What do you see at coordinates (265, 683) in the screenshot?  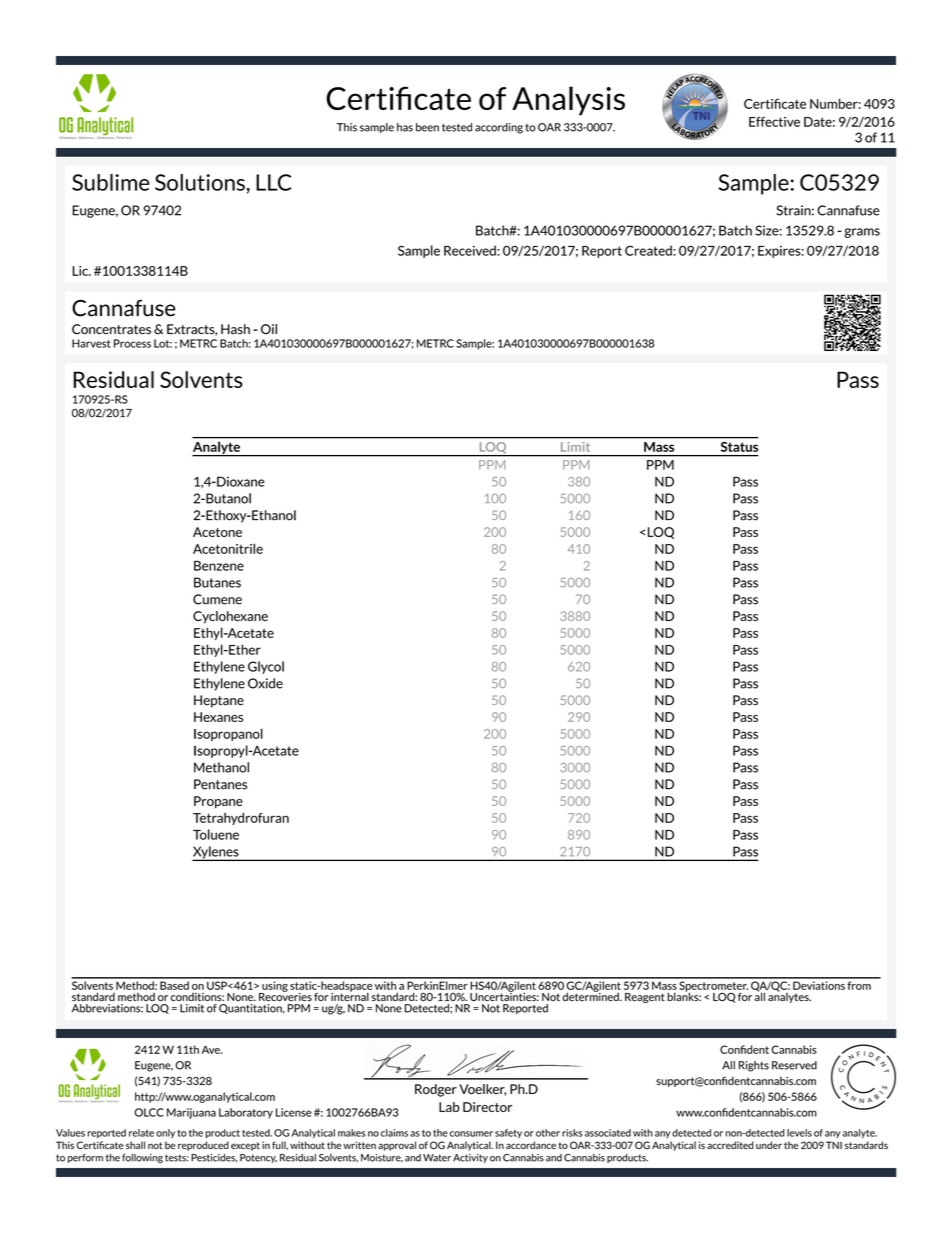 I see `Oxide` at bounding box center [265, 683].
